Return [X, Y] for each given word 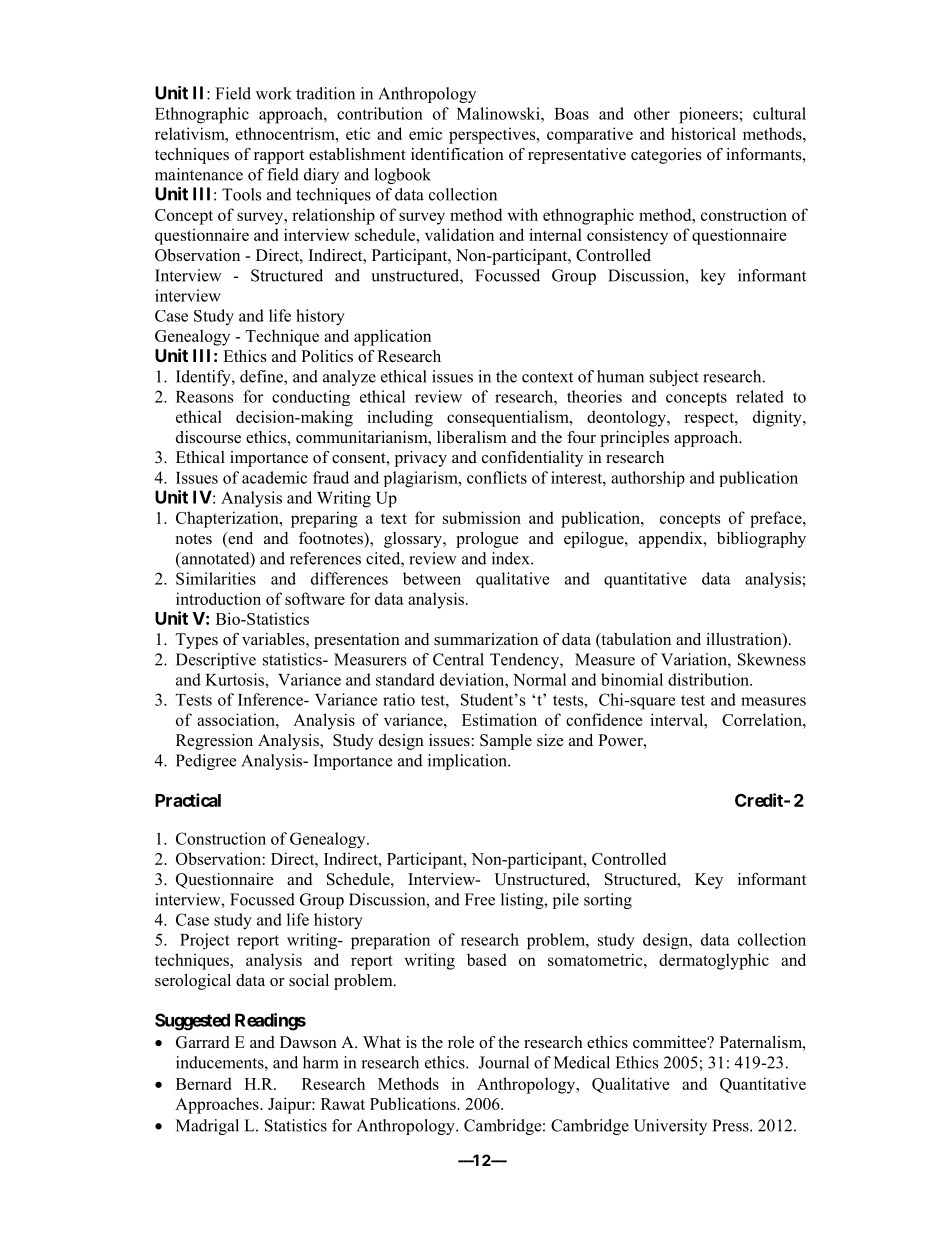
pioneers [708, 115]
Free [480, 899]
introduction [218, 598]
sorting [608, 901]
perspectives [493, 135]
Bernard [203, 1083]
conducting [311, 398]
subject [674, 378]
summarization [486, 639]
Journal [503, 1062]
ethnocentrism [286, 133]
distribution [710, 679]
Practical [188, 800]
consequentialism [509, 418]
